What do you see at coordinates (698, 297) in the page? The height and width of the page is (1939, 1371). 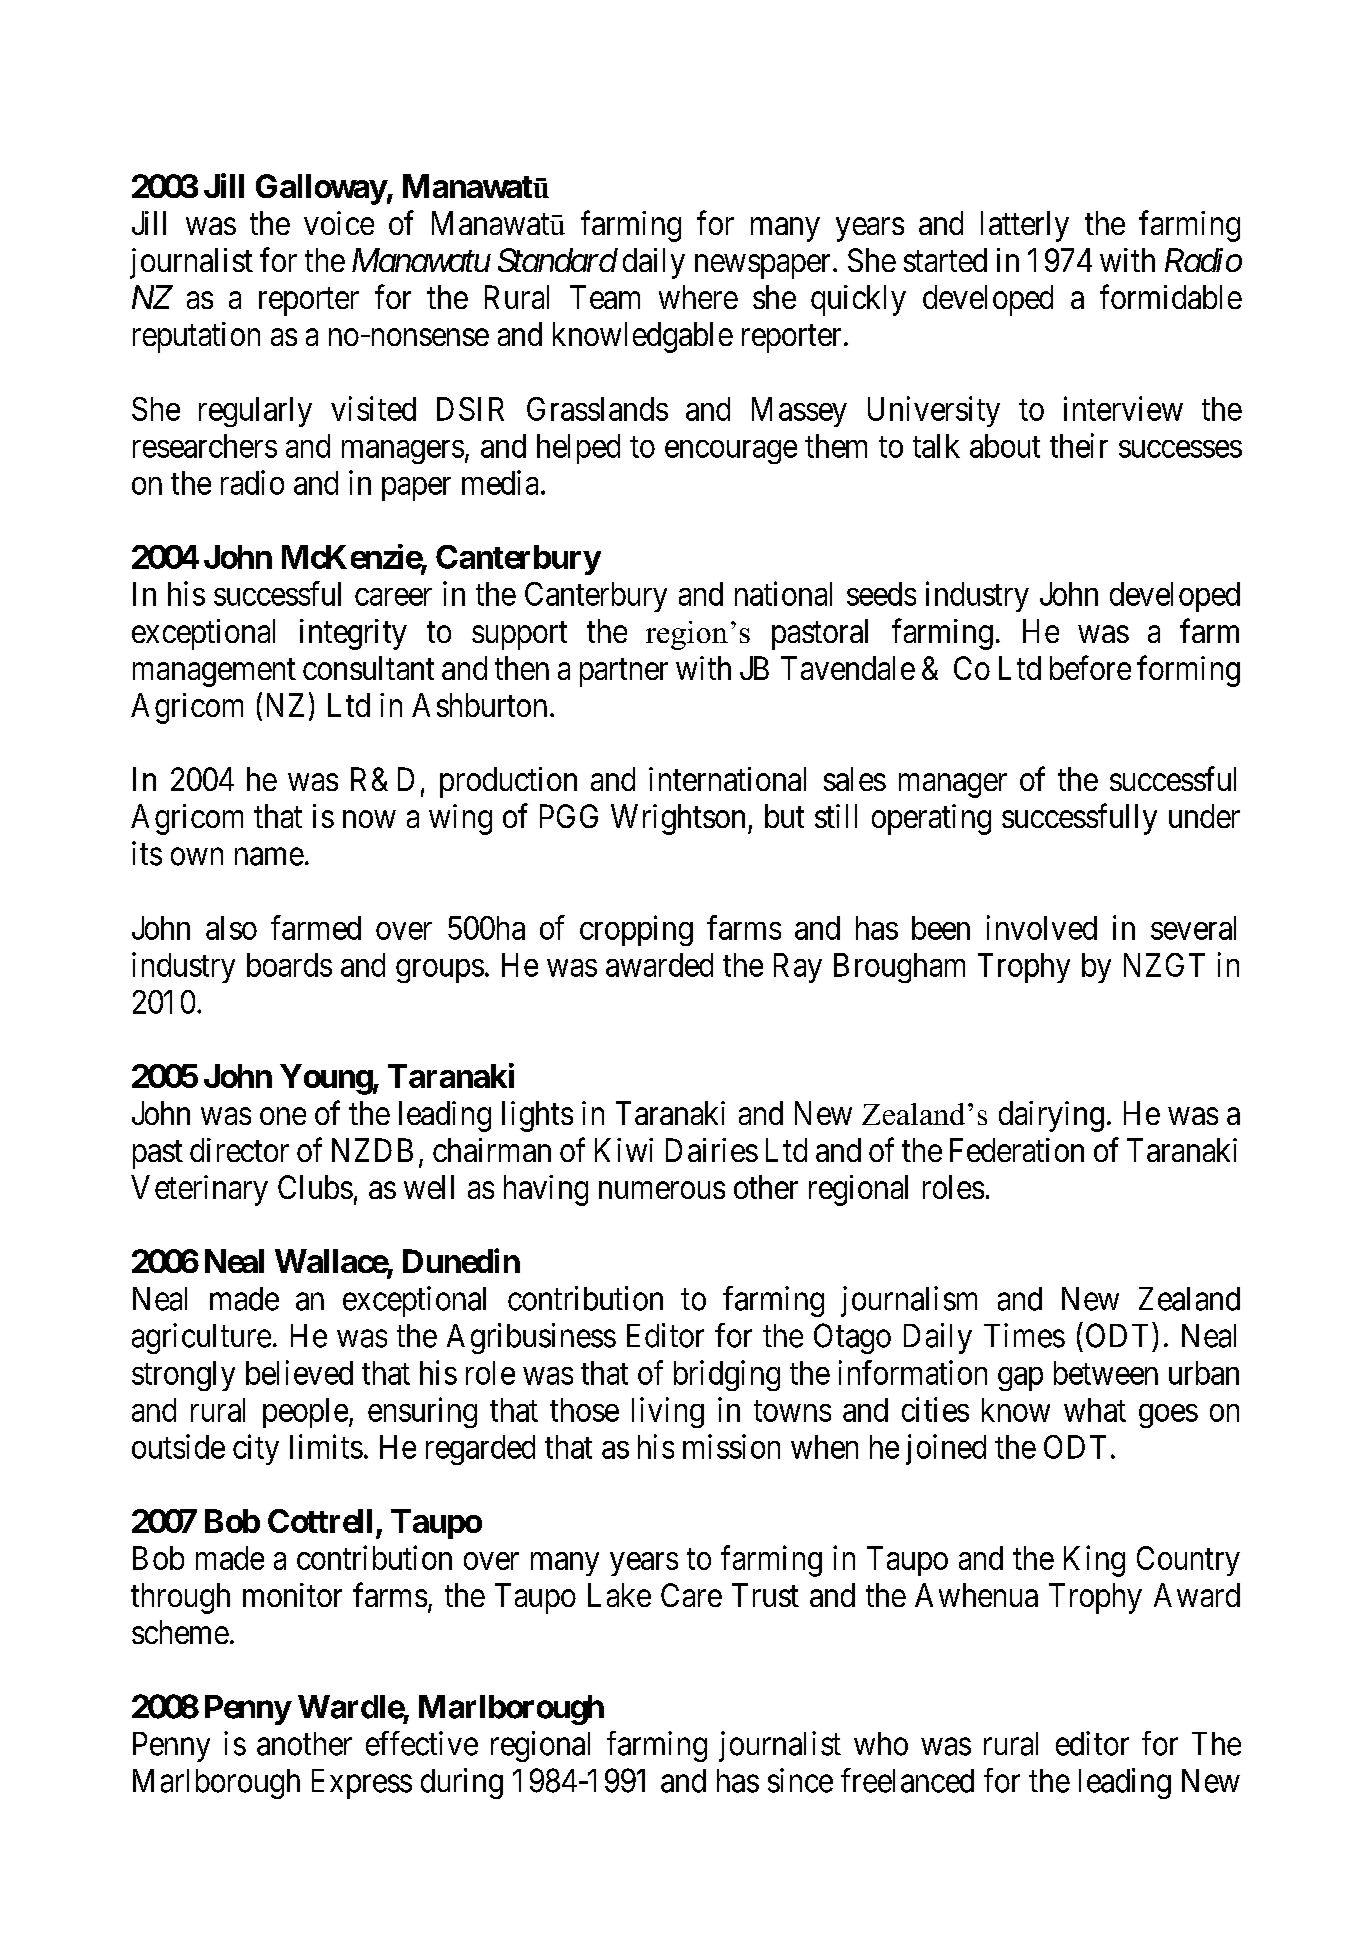 I see `where` at bounding box center [698, 297].
